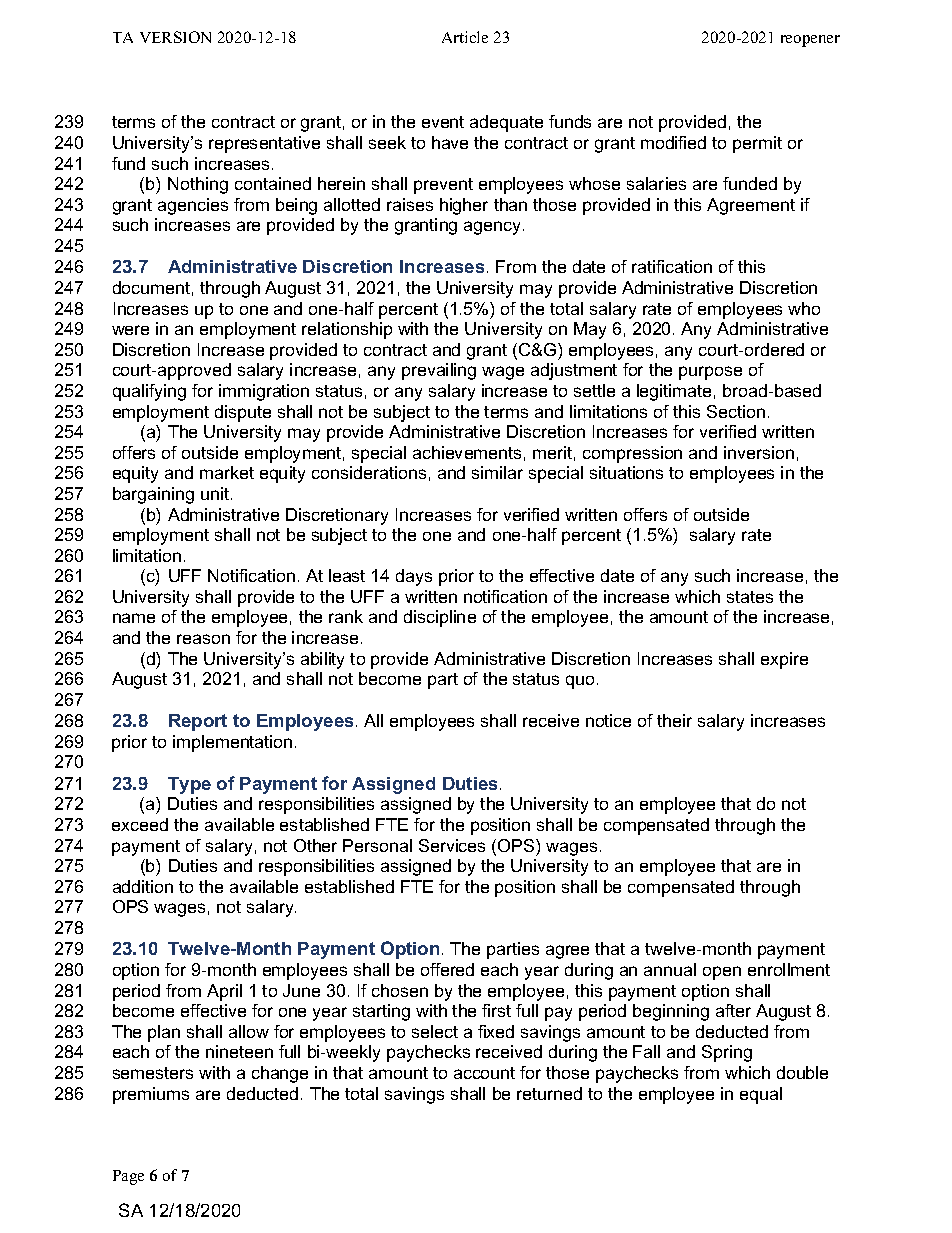 The image size is (952, 1233). What do you see at coordinates (484, 1073) in the image?
I see `account` at bounding box center [484, 1073].
